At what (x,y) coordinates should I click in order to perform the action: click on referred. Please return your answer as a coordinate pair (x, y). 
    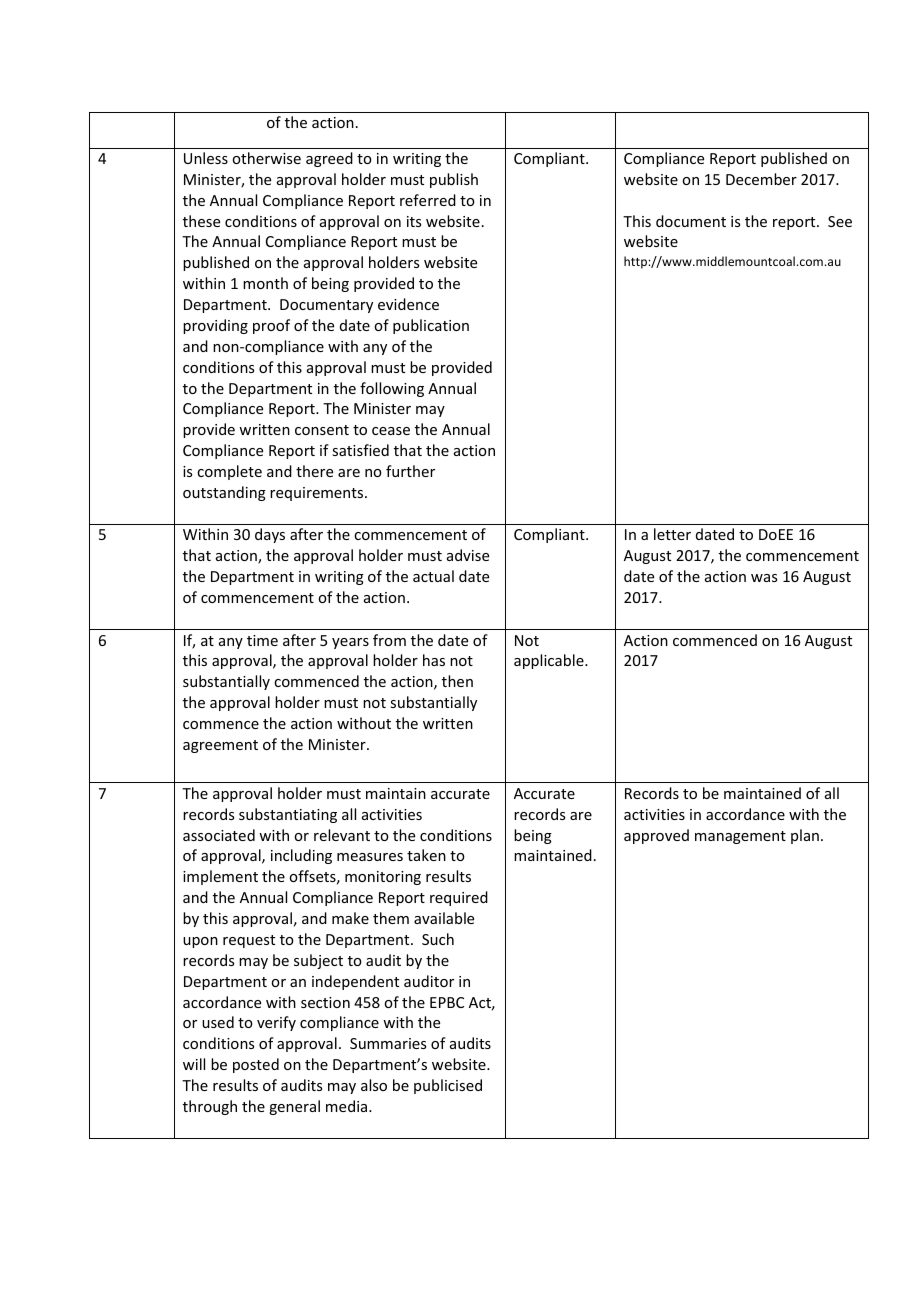
    Looking at the image, I should click on (428, 200).
